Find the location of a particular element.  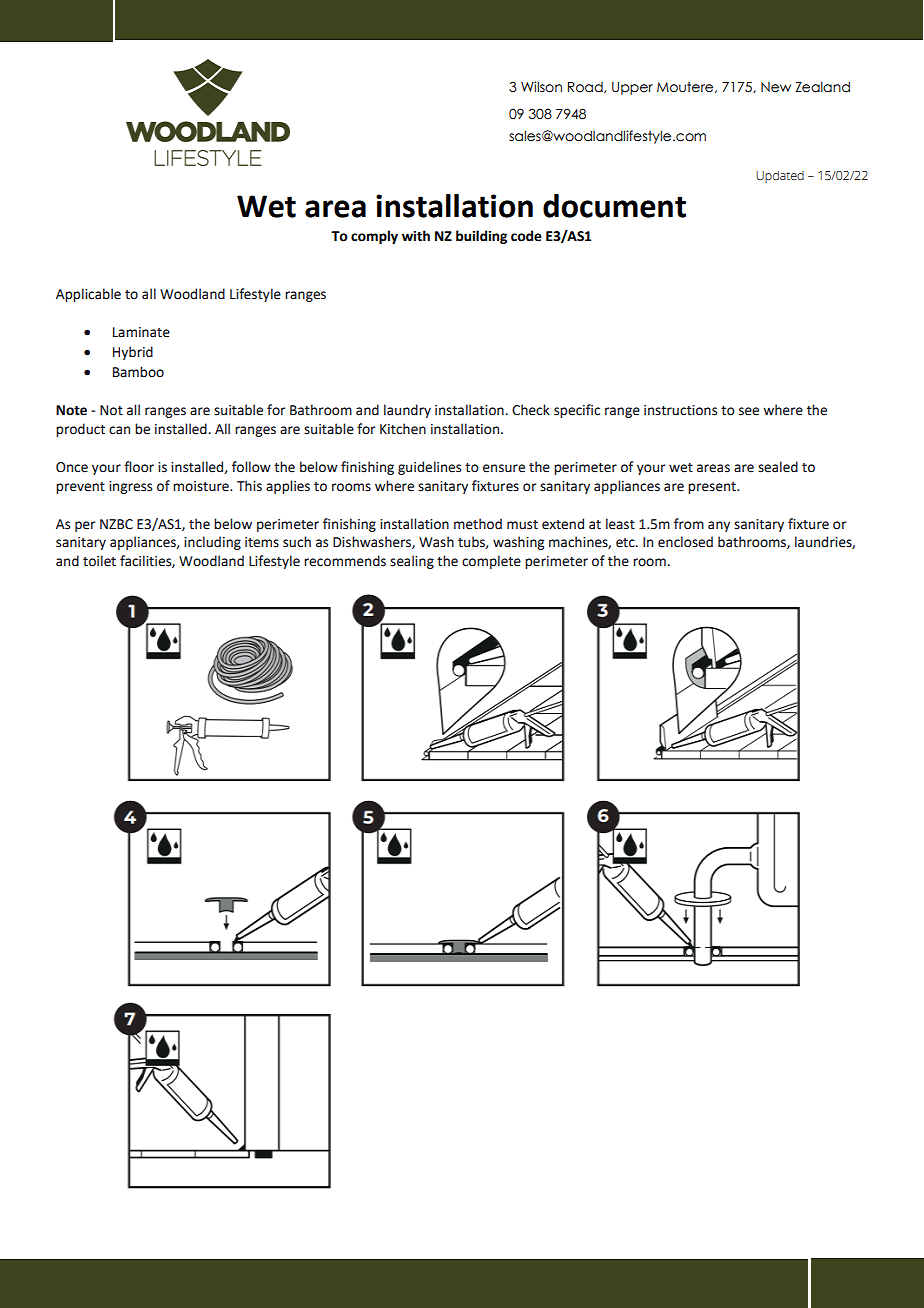

Kitchen is located at coordinates (403, 429).
